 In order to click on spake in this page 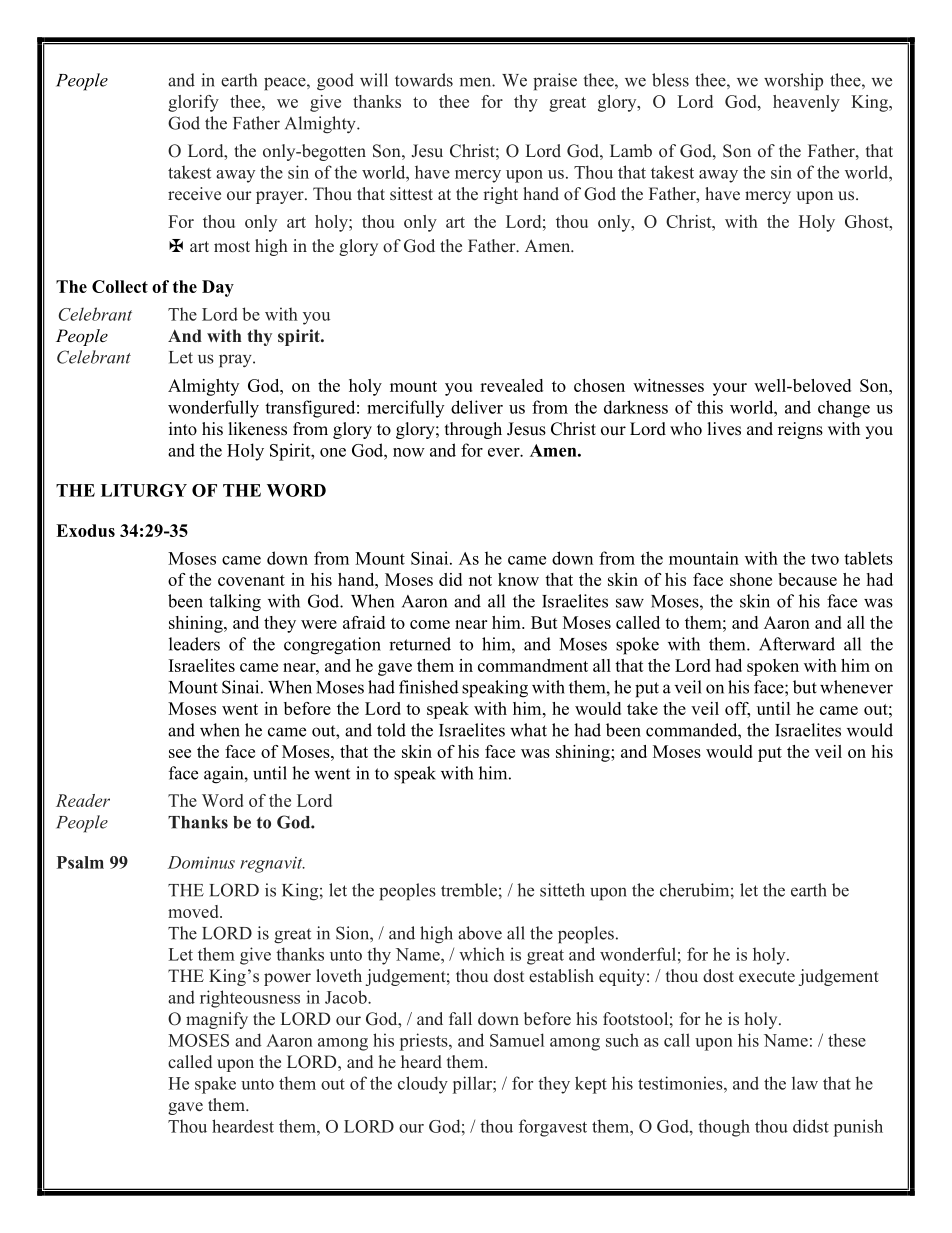, I will do `click(215, 1085)`.
